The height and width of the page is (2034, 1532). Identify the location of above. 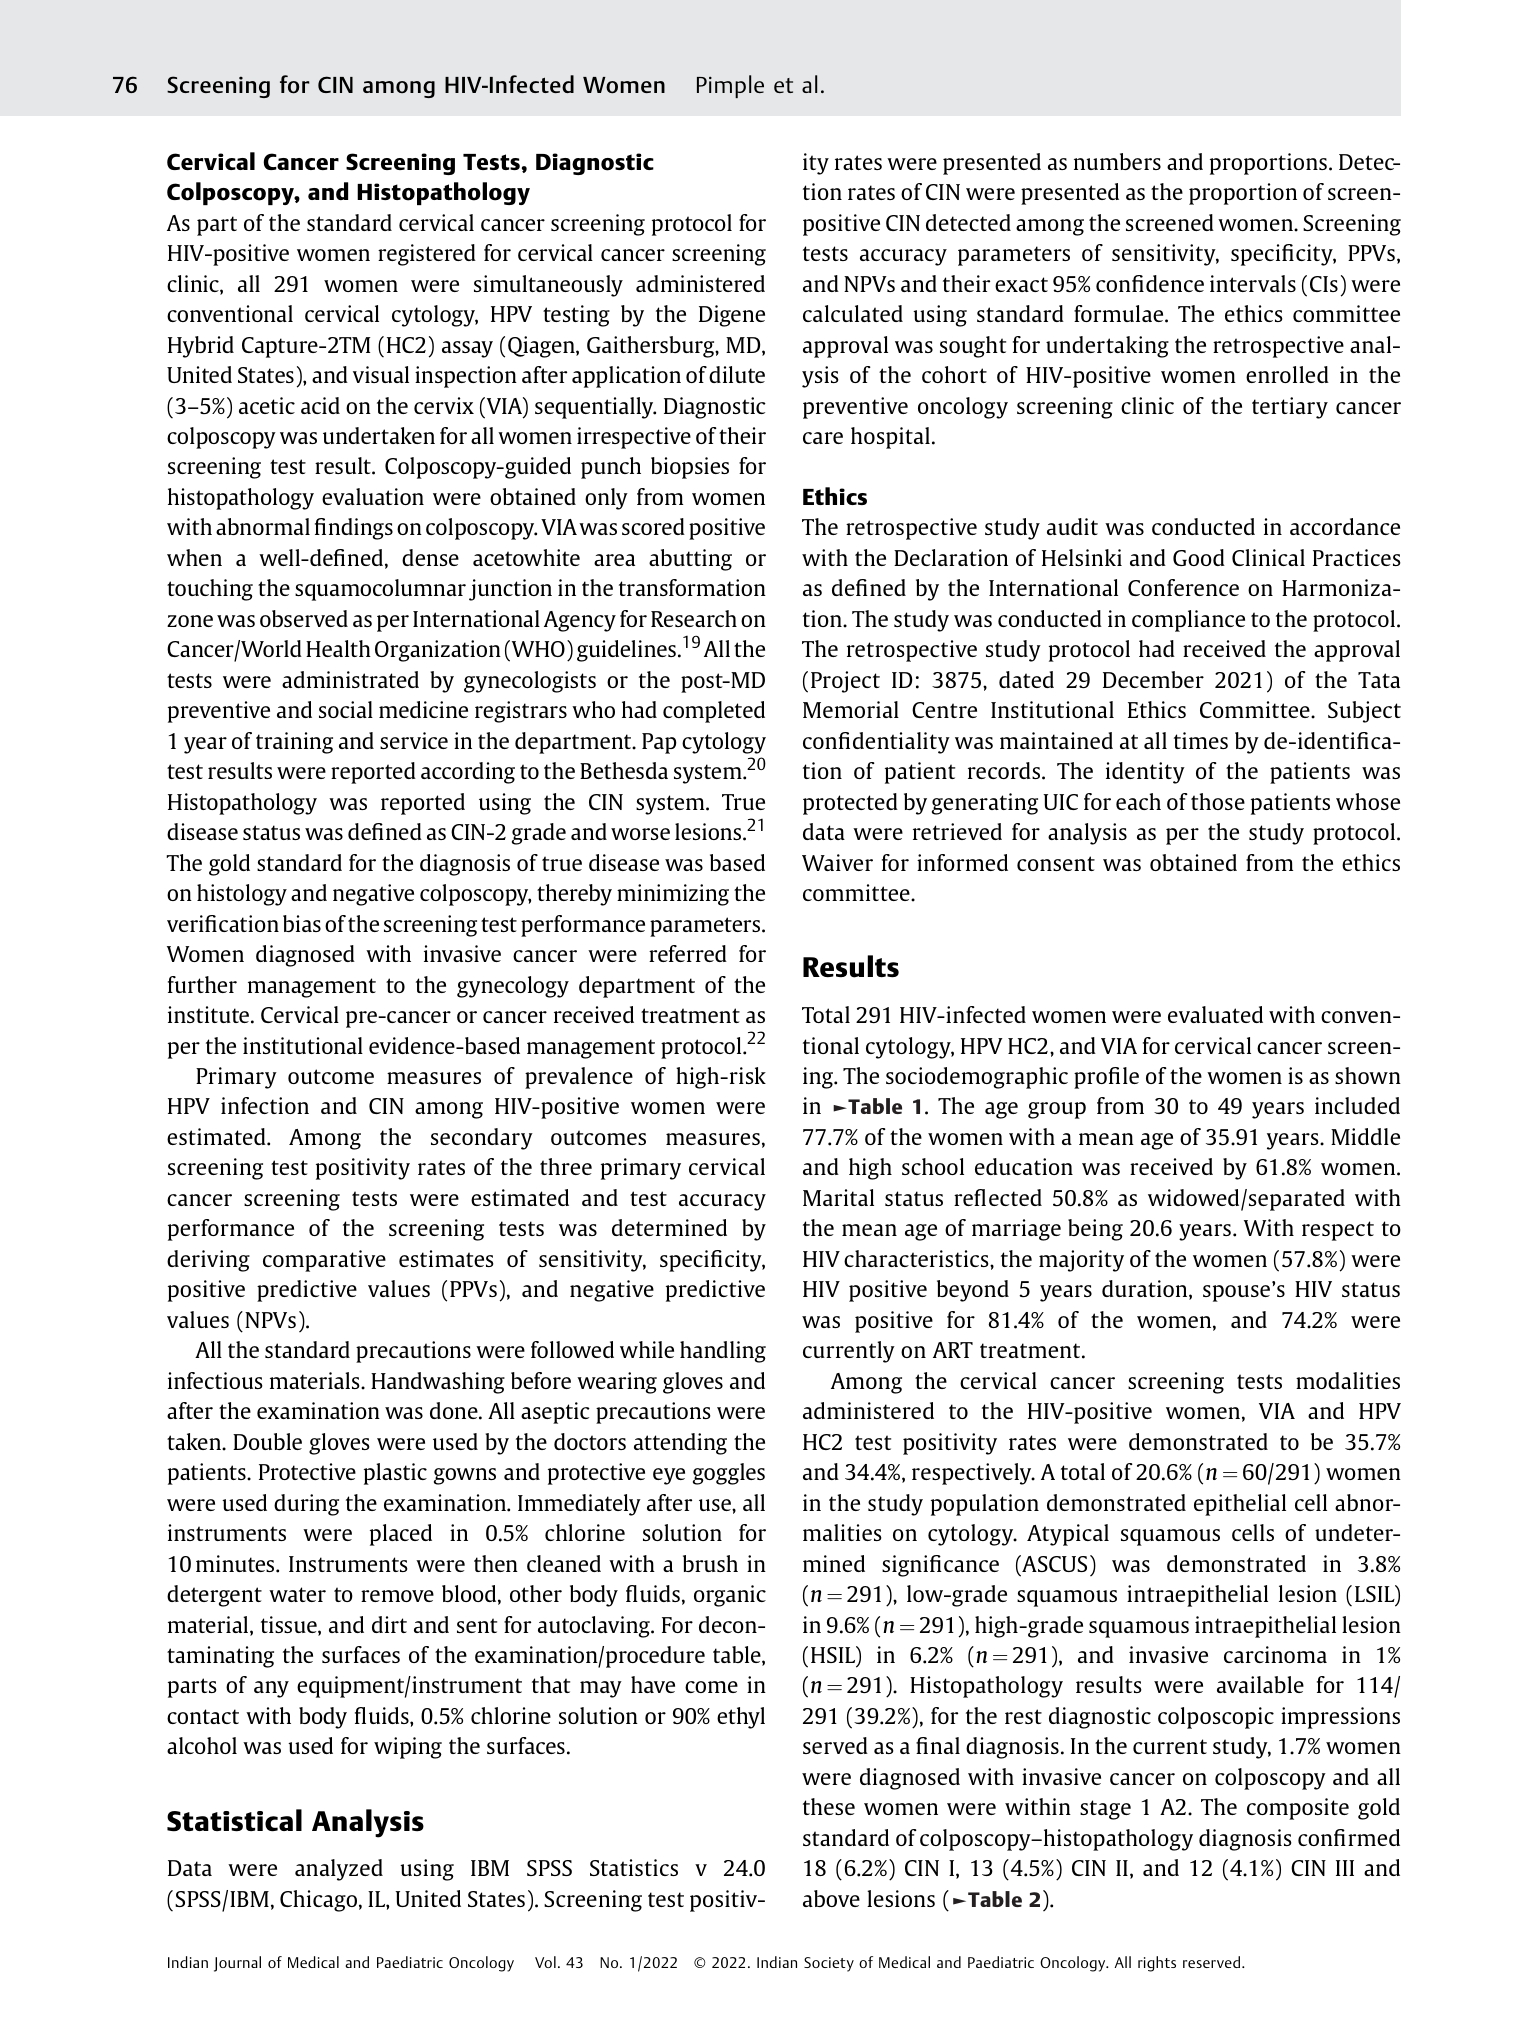
(831, 1898).
